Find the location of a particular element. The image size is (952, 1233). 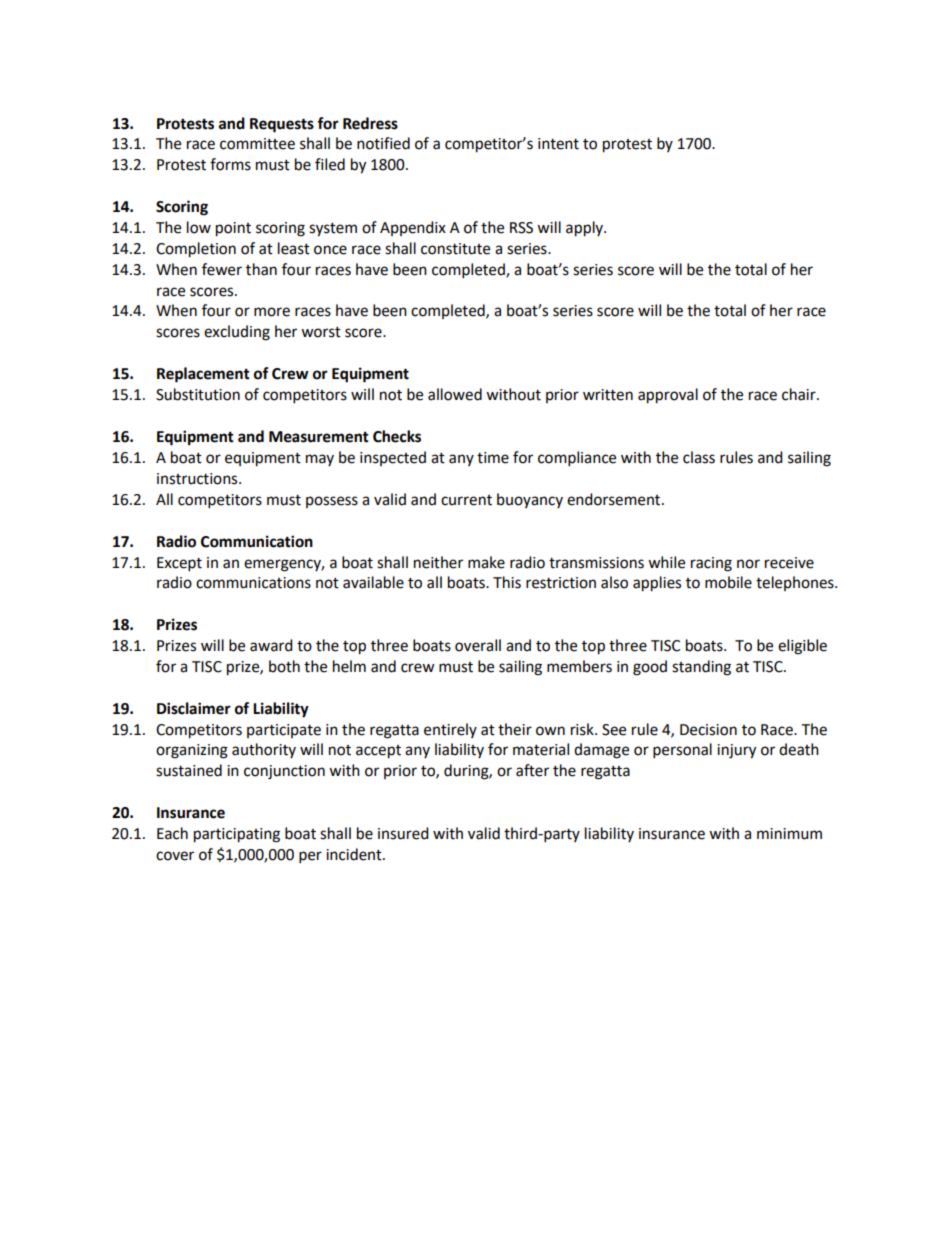

participating is located at coordinates (237, 835).
